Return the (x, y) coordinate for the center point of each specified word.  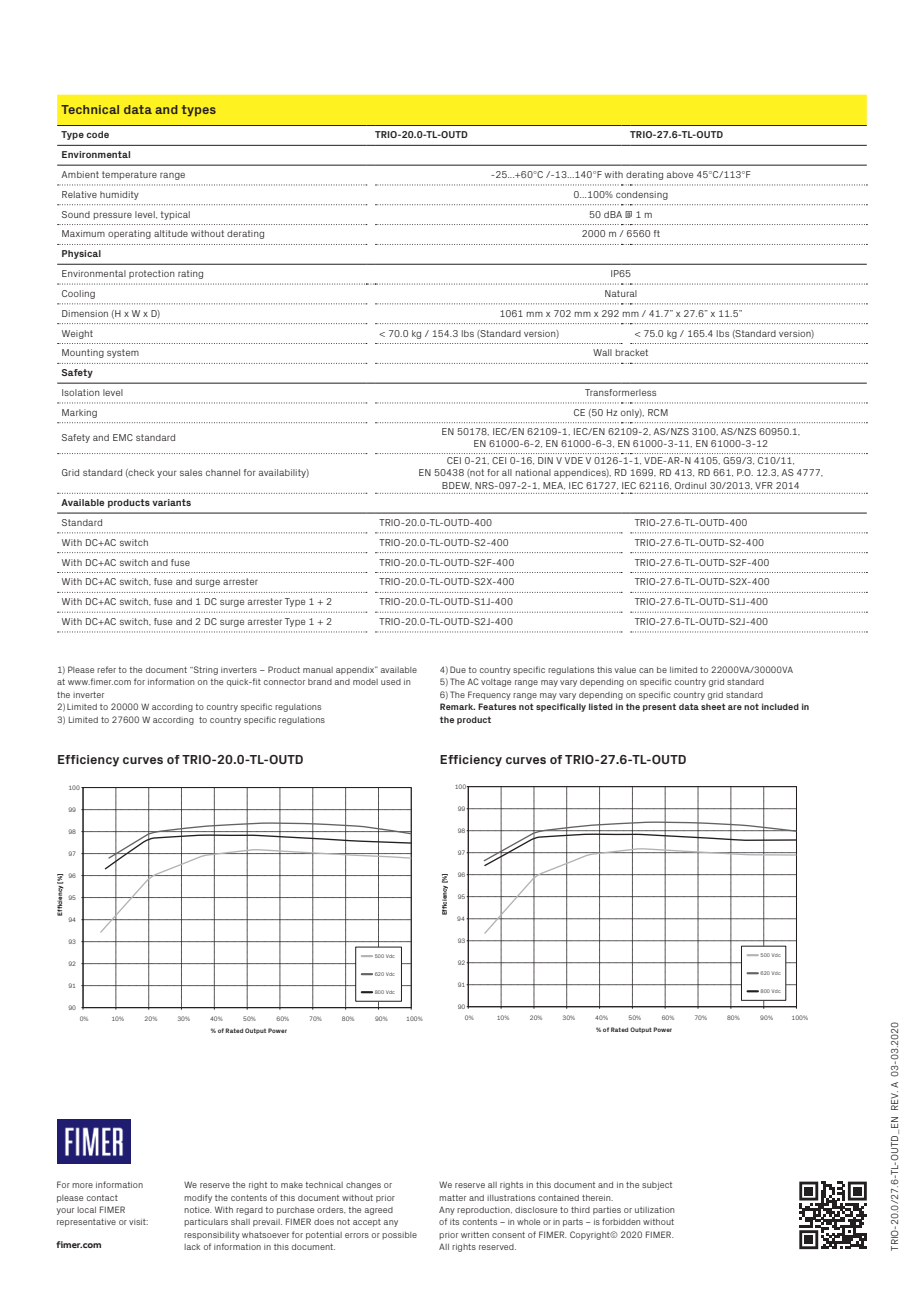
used (391, 682)
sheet (713, 706)
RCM (658, 412)
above (680, 174)
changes (363, 1186)
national (533, 472)
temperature (129, 175)
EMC (123, 437)
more (82, 1185)
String (205, 670)
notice (198, 1210)
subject (657, 1186)
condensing (642, 195)
